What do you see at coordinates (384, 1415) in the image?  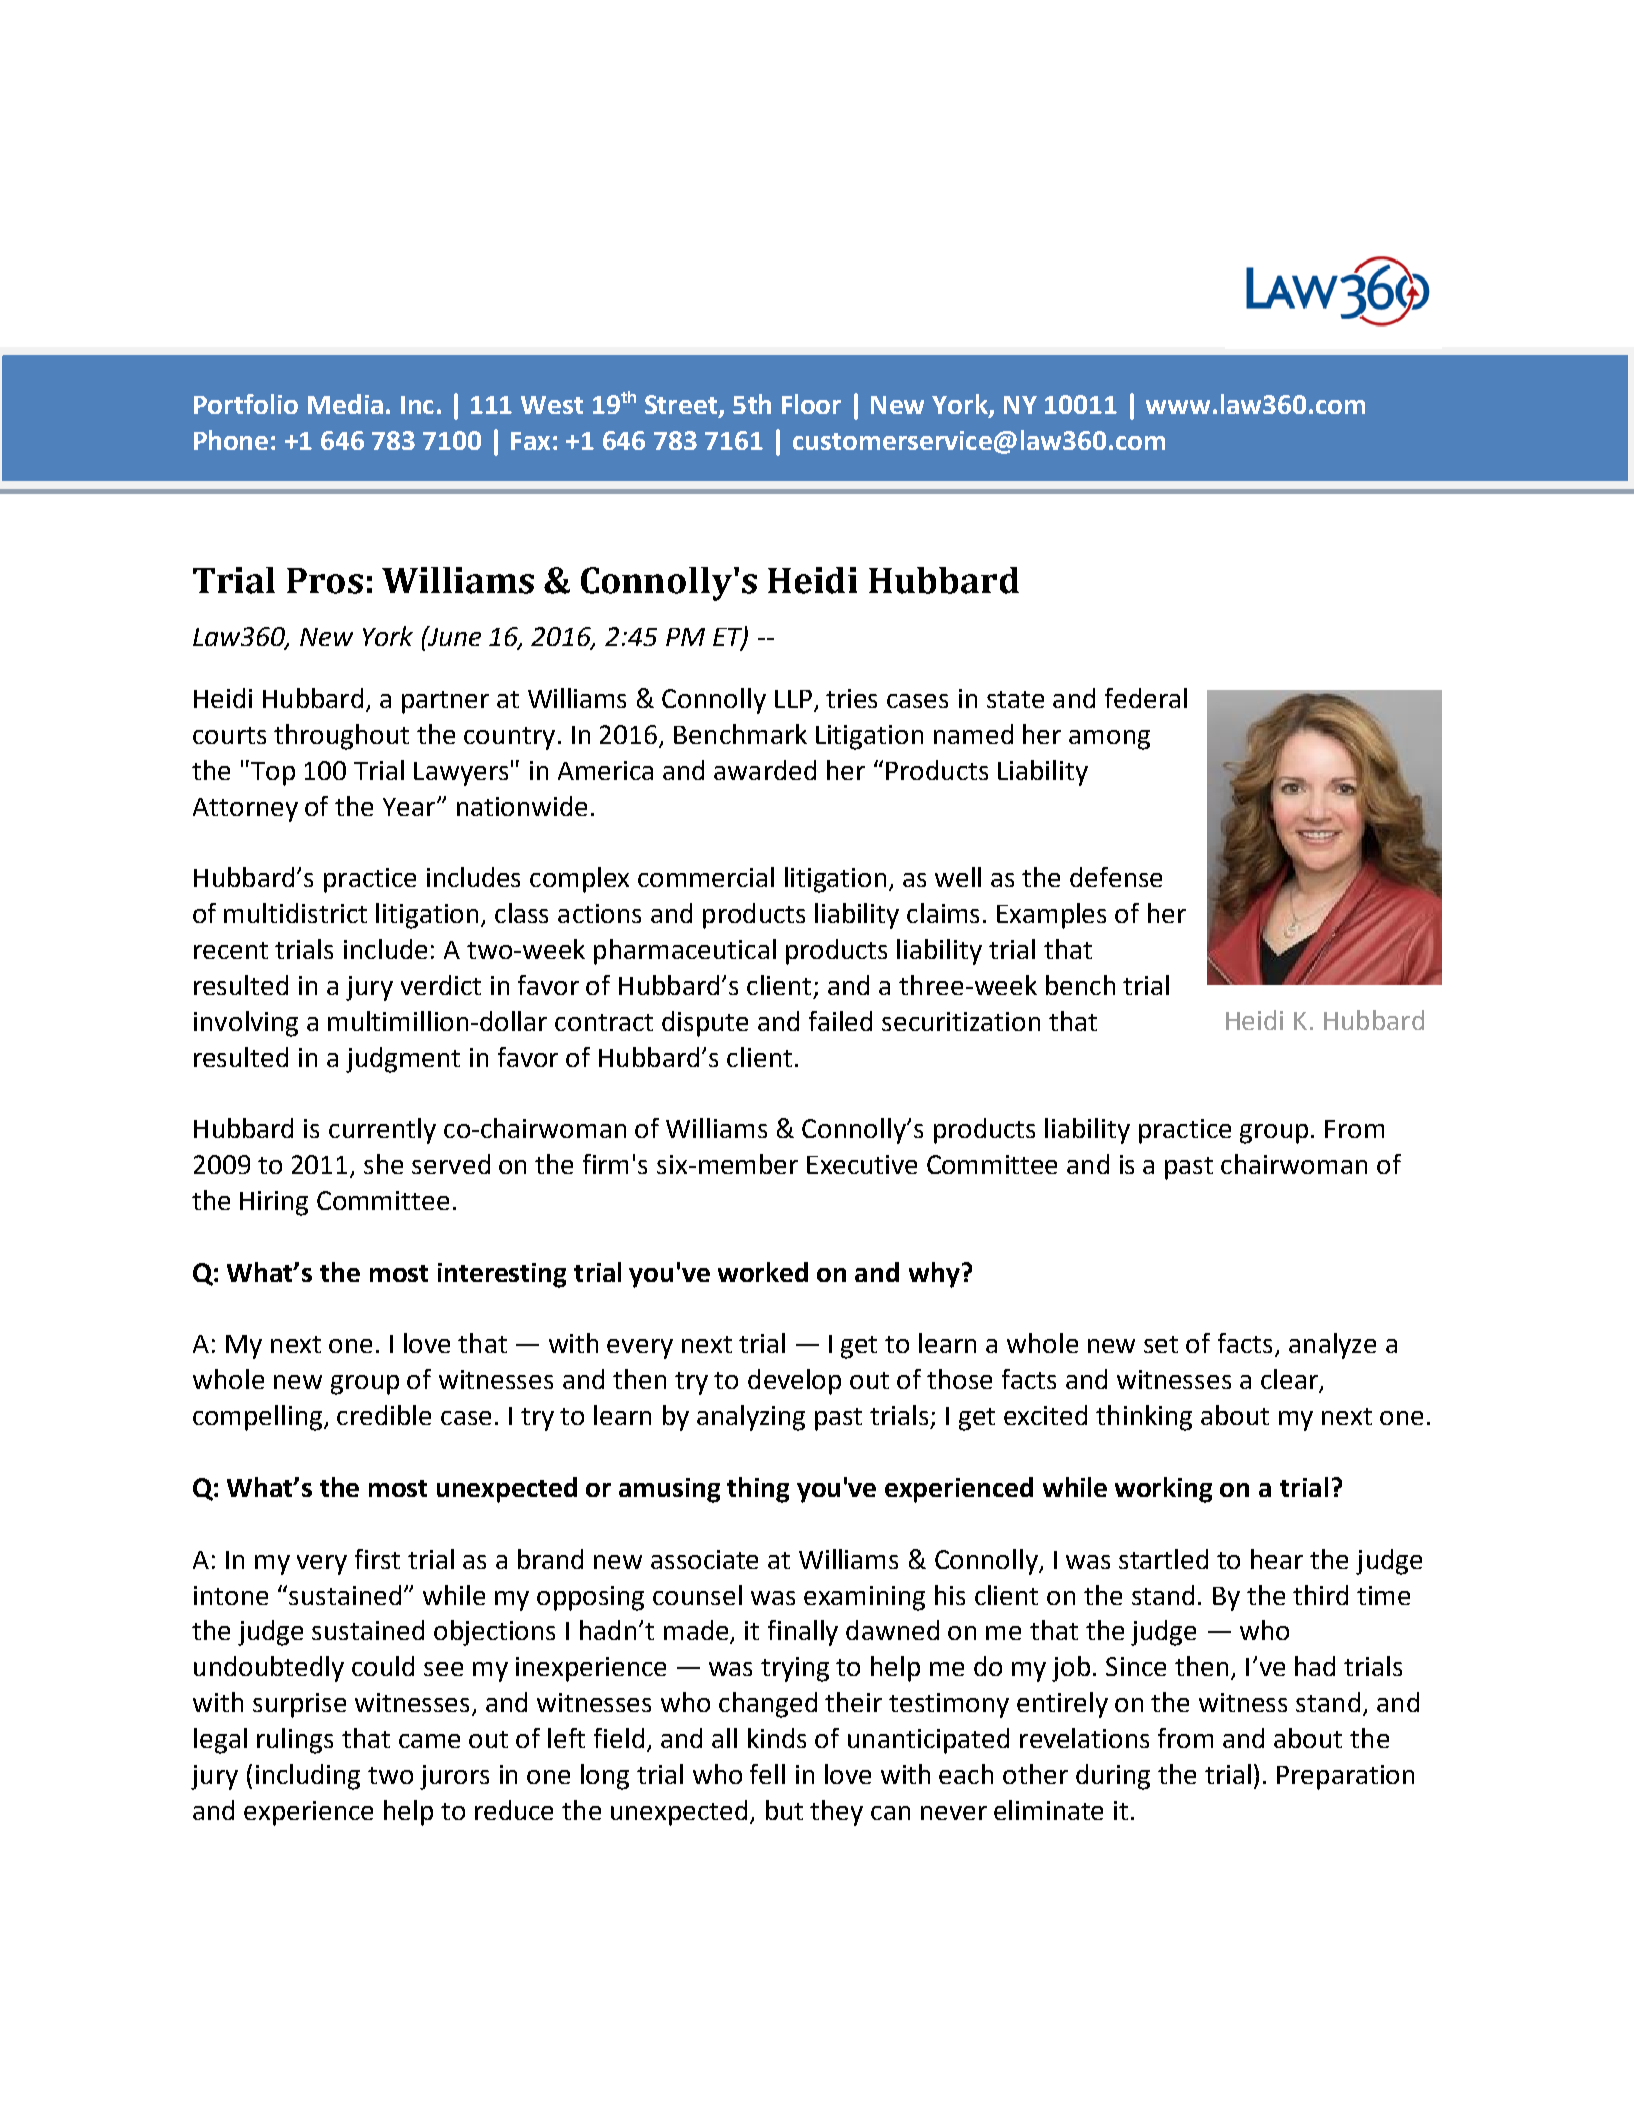 I see `credible` at bounding box center [384, 1415].
